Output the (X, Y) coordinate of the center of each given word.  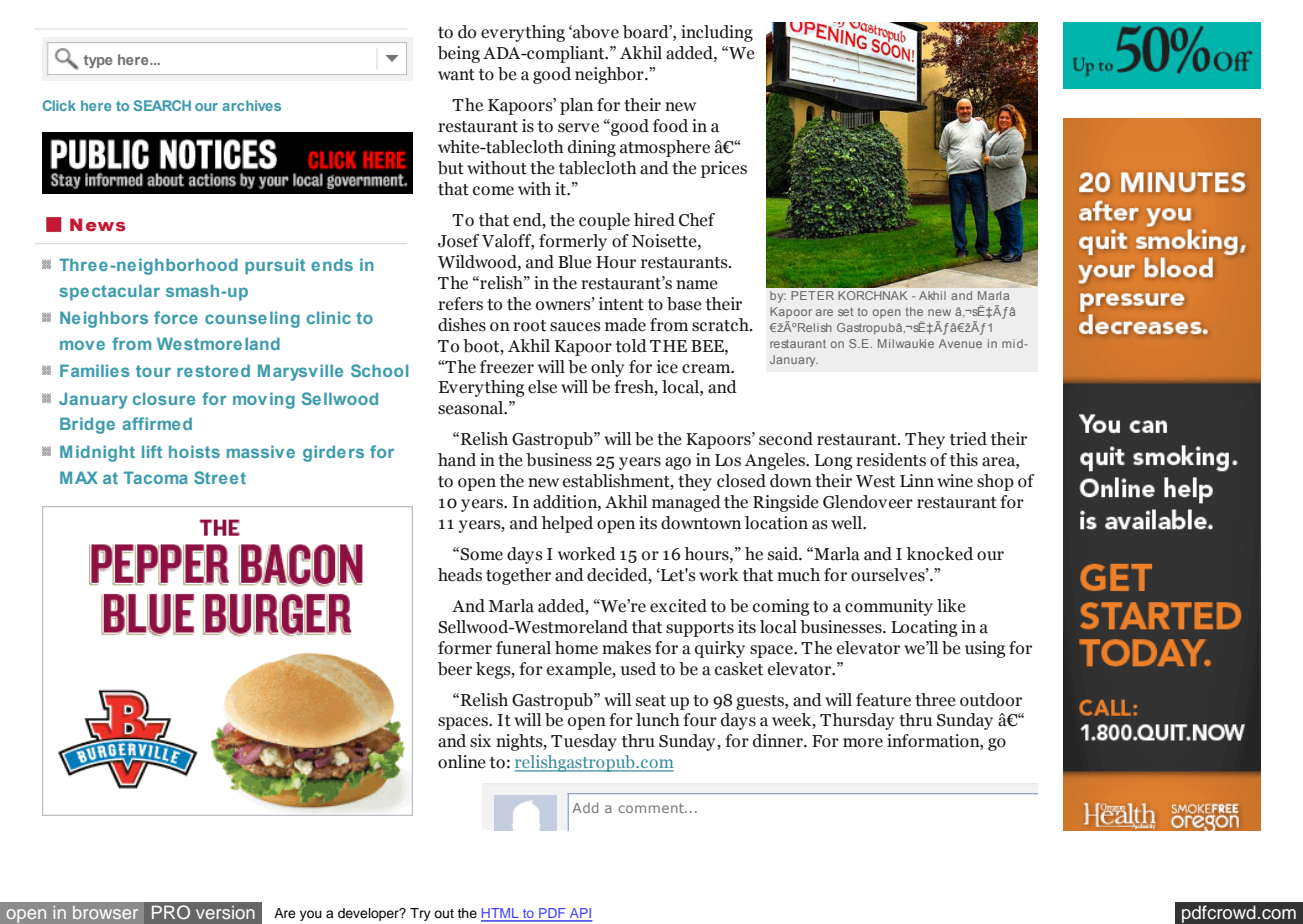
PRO (171, 912)
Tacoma (156, 477)
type (98, 61)
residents (891, 460)
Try (420, 914)
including (717, 33)
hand (457, 460)
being (459, 54)
